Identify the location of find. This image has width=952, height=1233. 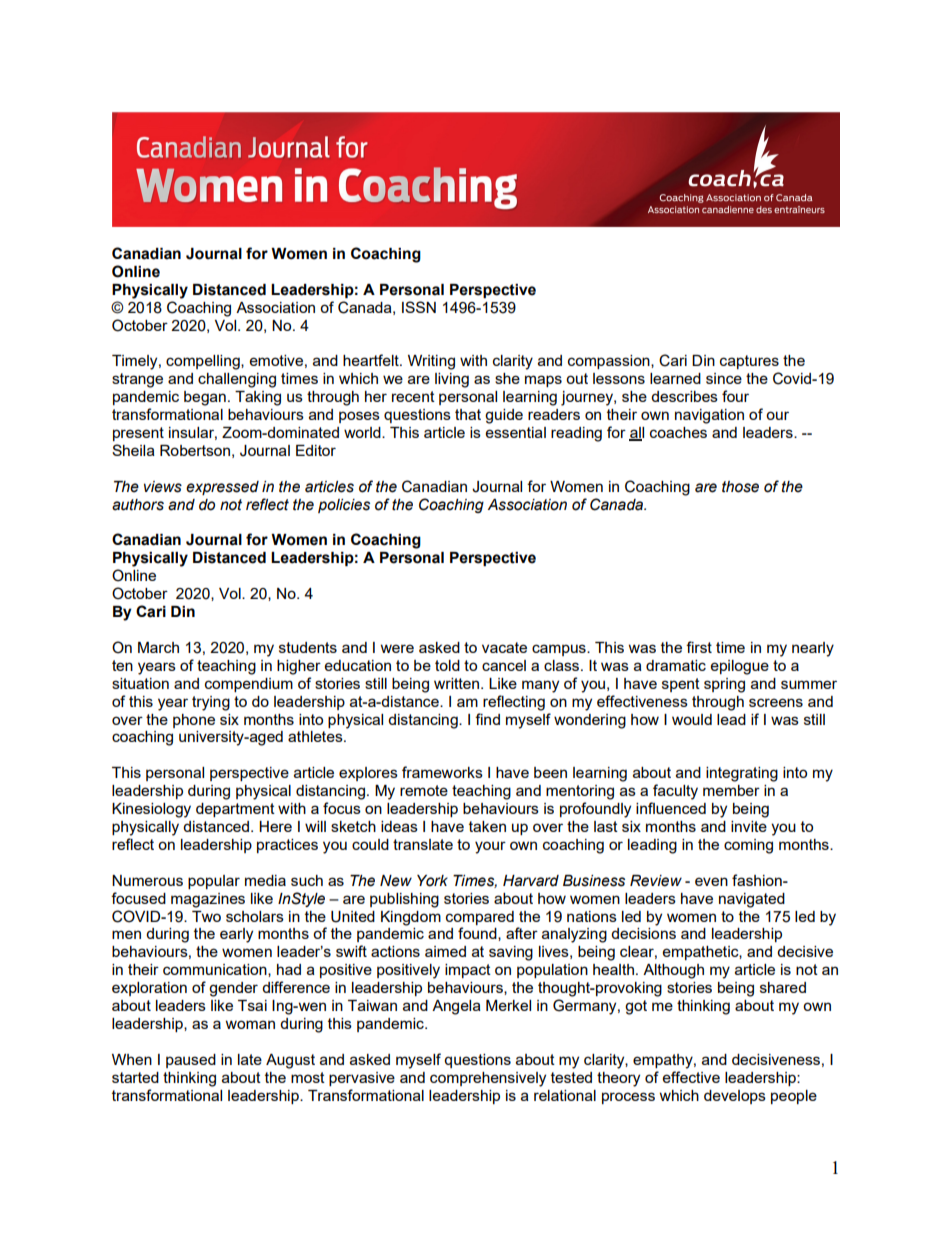
(487, 719).
